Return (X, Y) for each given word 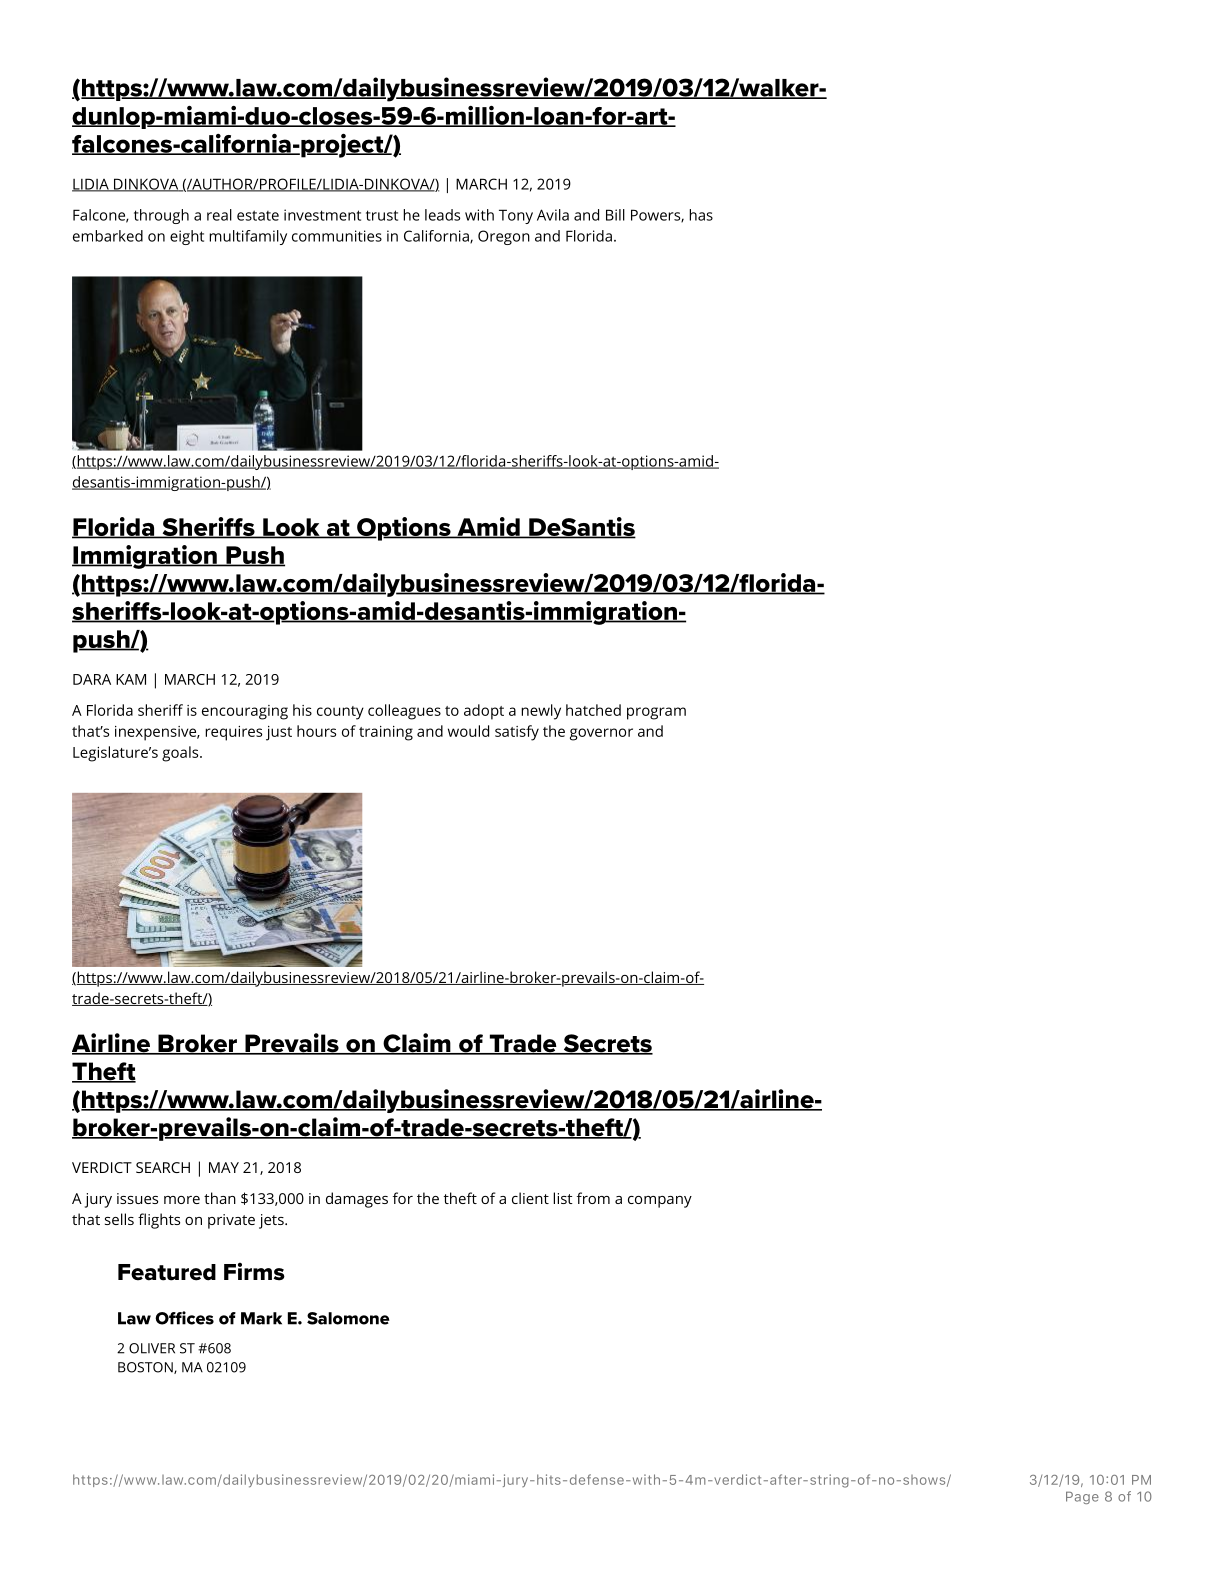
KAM (131, 679)
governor (601, 734)
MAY (224, 1167)
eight (187, 237)
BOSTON (146, 1368)
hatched (593, 710)
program (656, 713)
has (701, 215)
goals (181, 754)
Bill (615, 215)
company (660, 1202)
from (593, 1198)
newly (541, 712)
